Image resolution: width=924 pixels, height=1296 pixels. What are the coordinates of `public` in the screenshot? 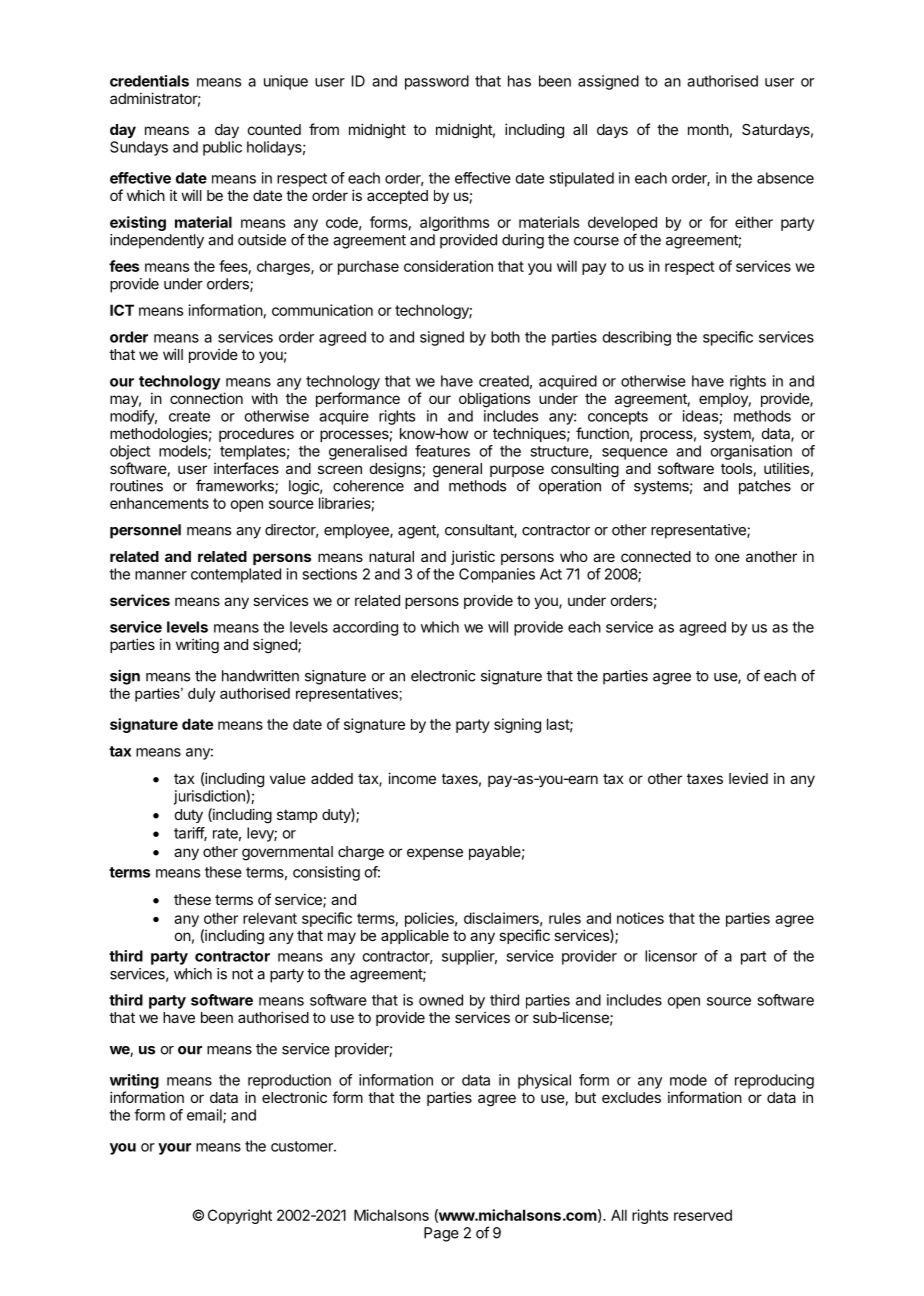 It's located at (222, 148).
